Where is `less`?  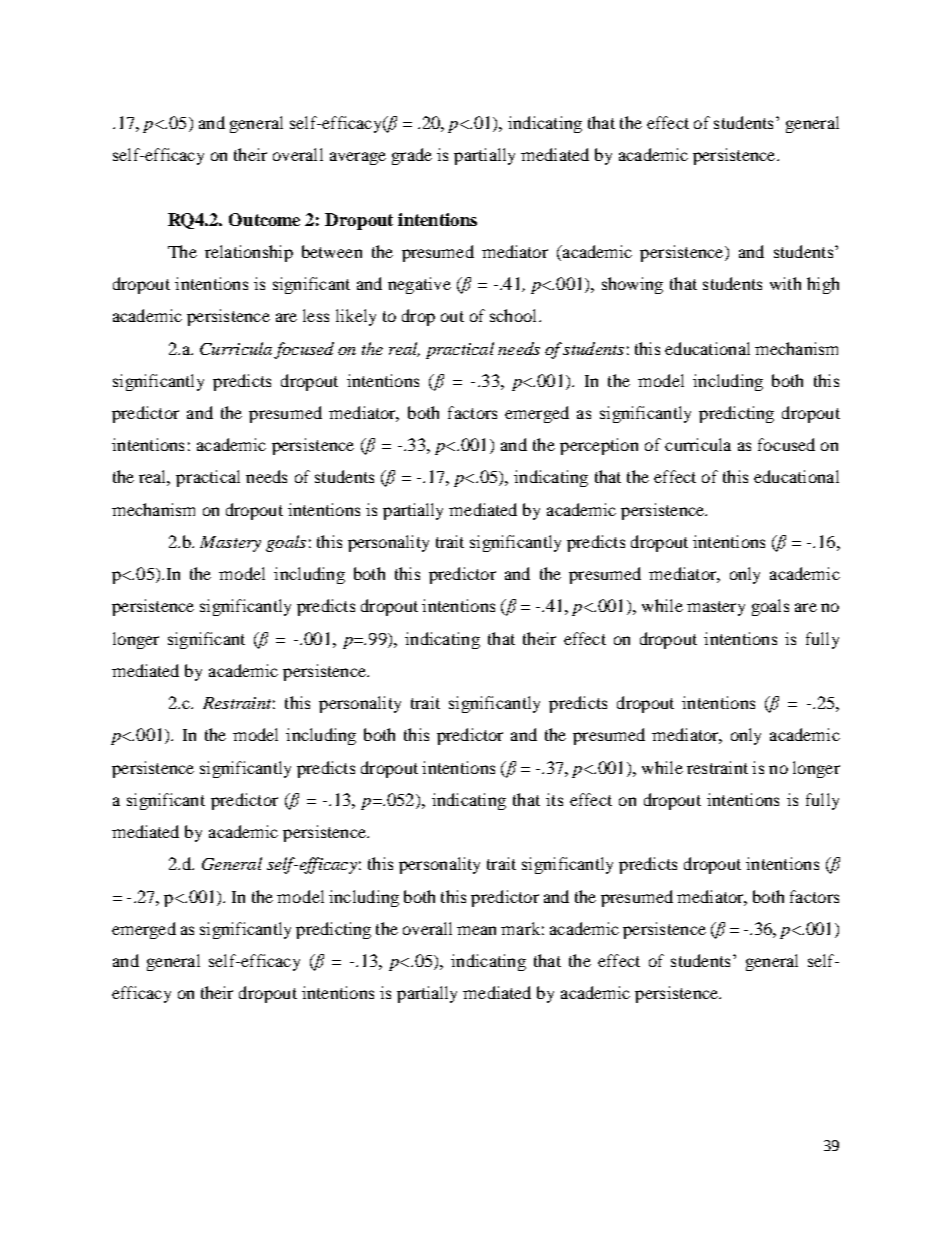 less is located at coordinates (316, 315).
